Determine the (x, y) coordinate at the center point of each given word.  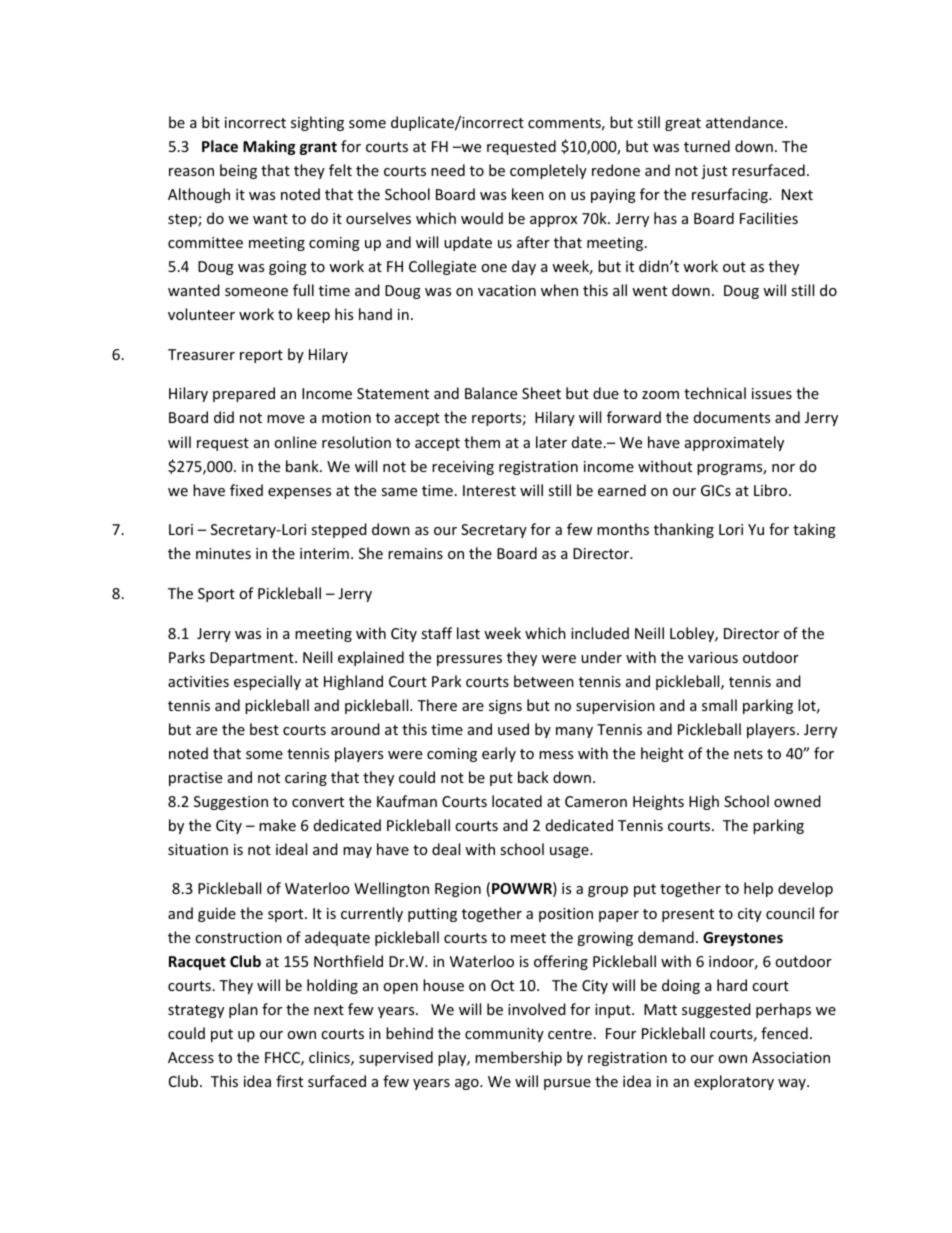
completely (548, 171)
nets (748, 754)
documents (732, 417)
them (482, 442)
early (499, 754)
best (264, 729)
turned (707, 146)
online (295, 442)
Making (269, 147)
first (289, 1081)
